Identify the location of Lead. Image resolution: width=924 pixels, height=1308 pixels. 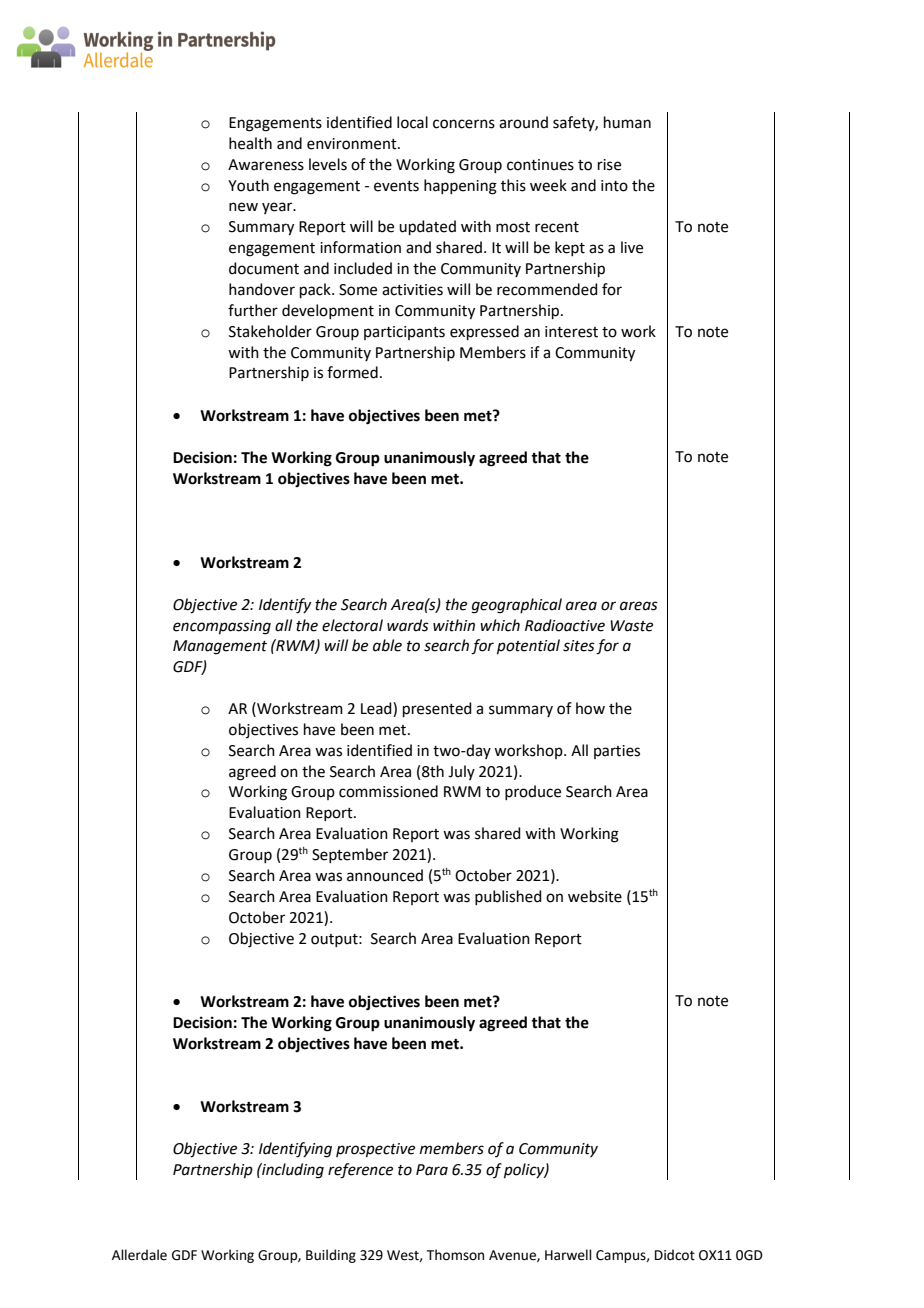
(377, 709).
